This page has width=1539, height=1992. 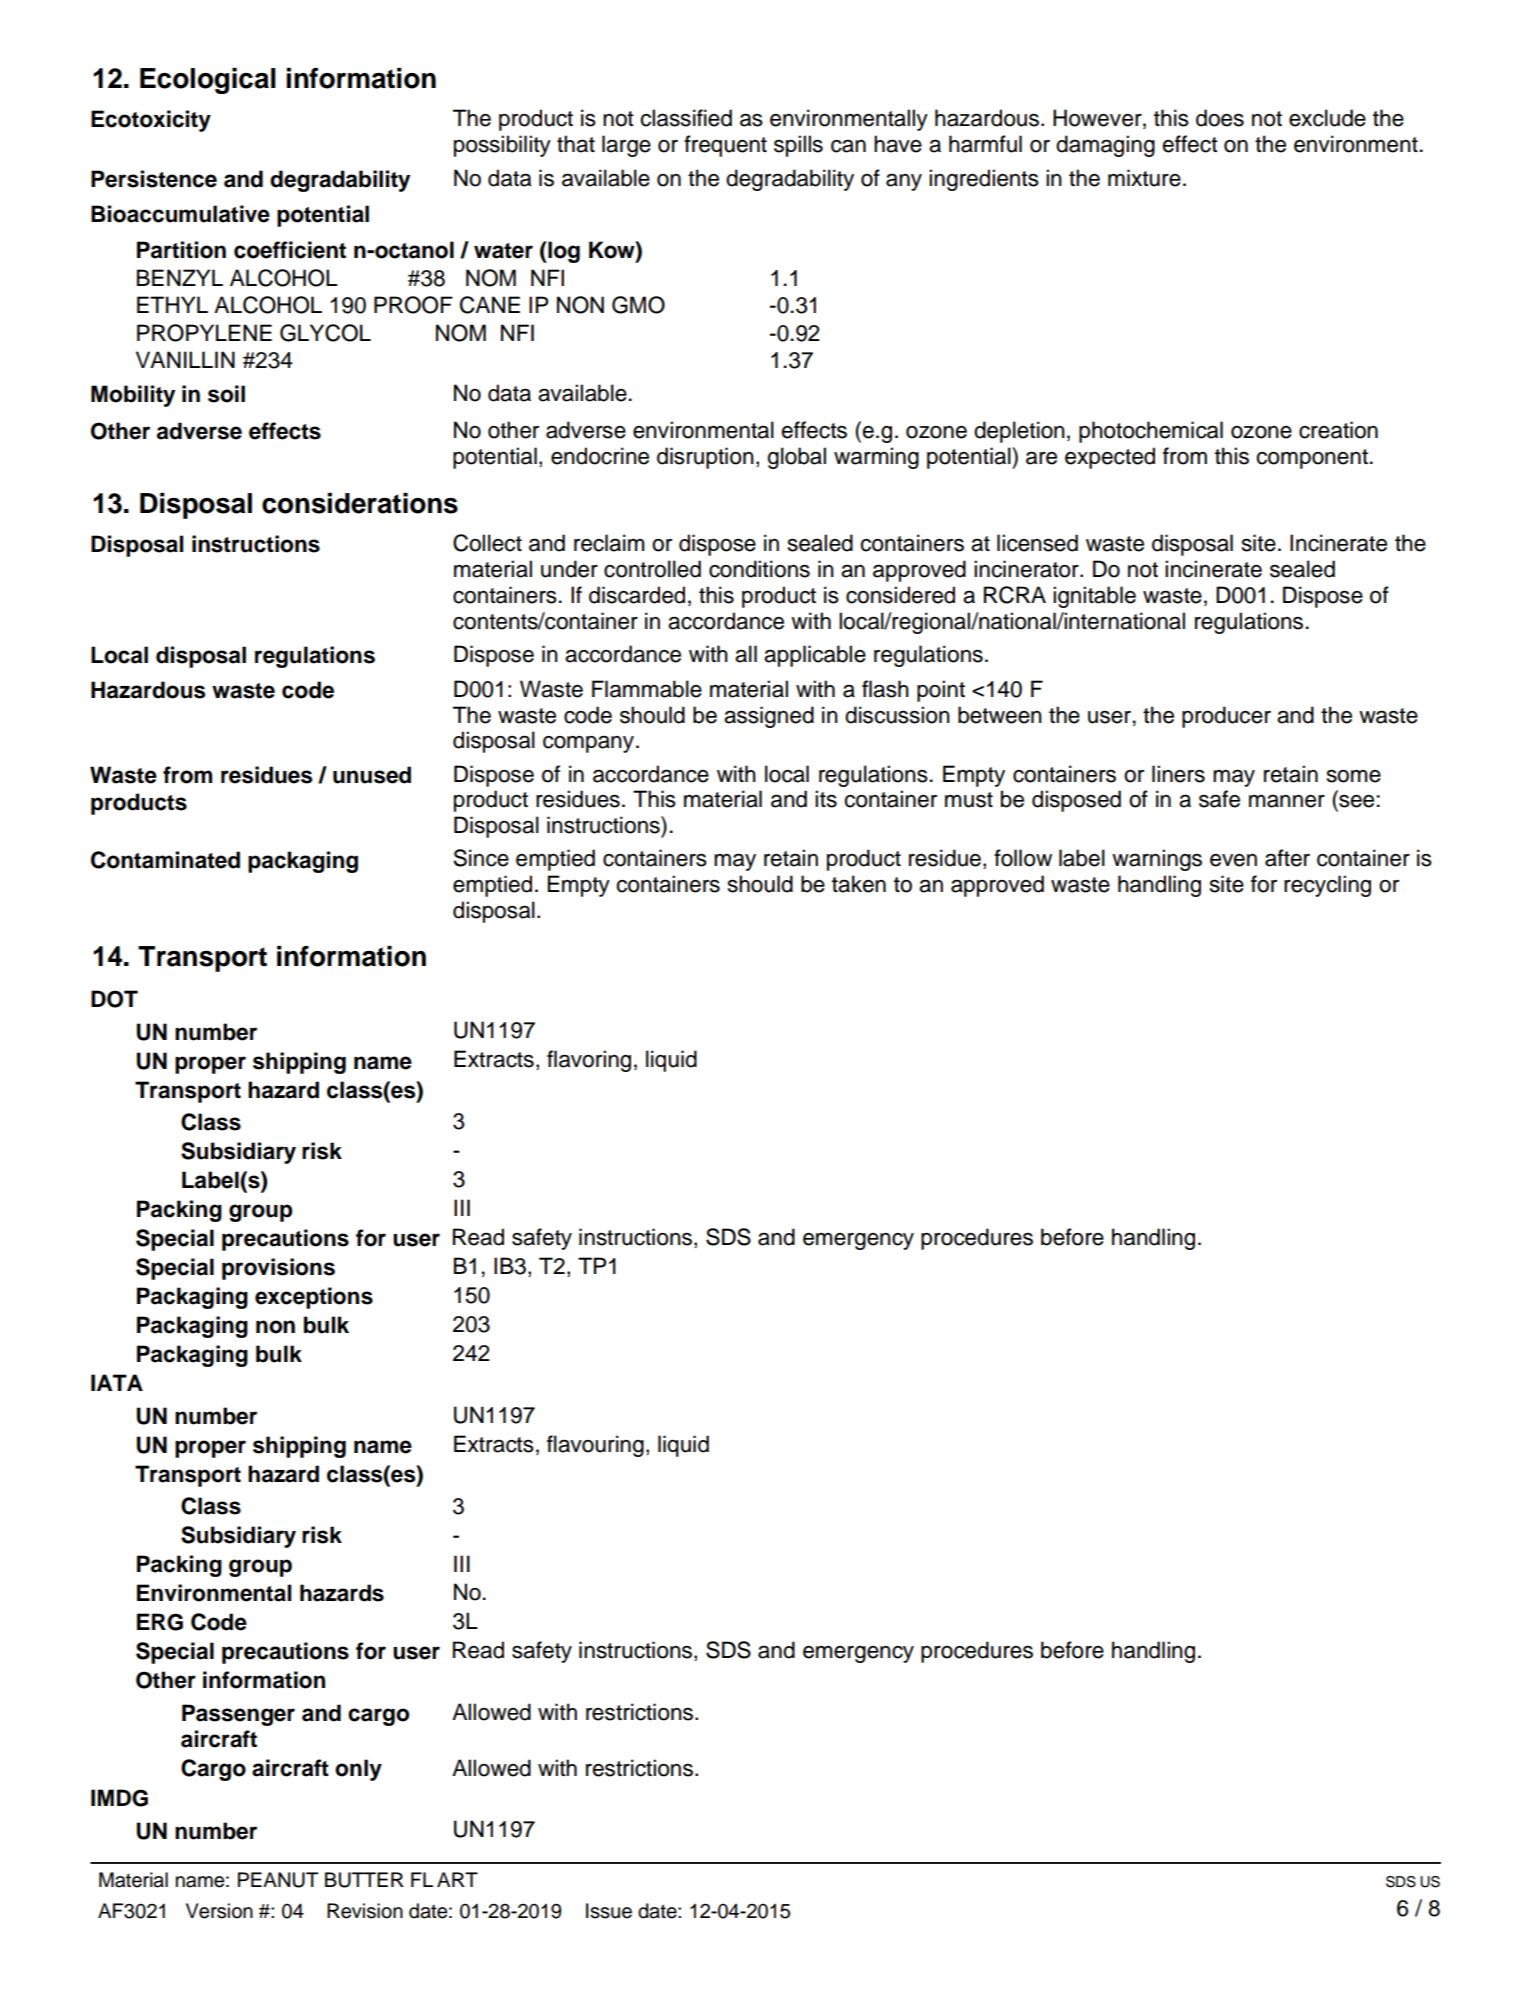 I want to click on flavouring, so click(x=595, y=1446).
